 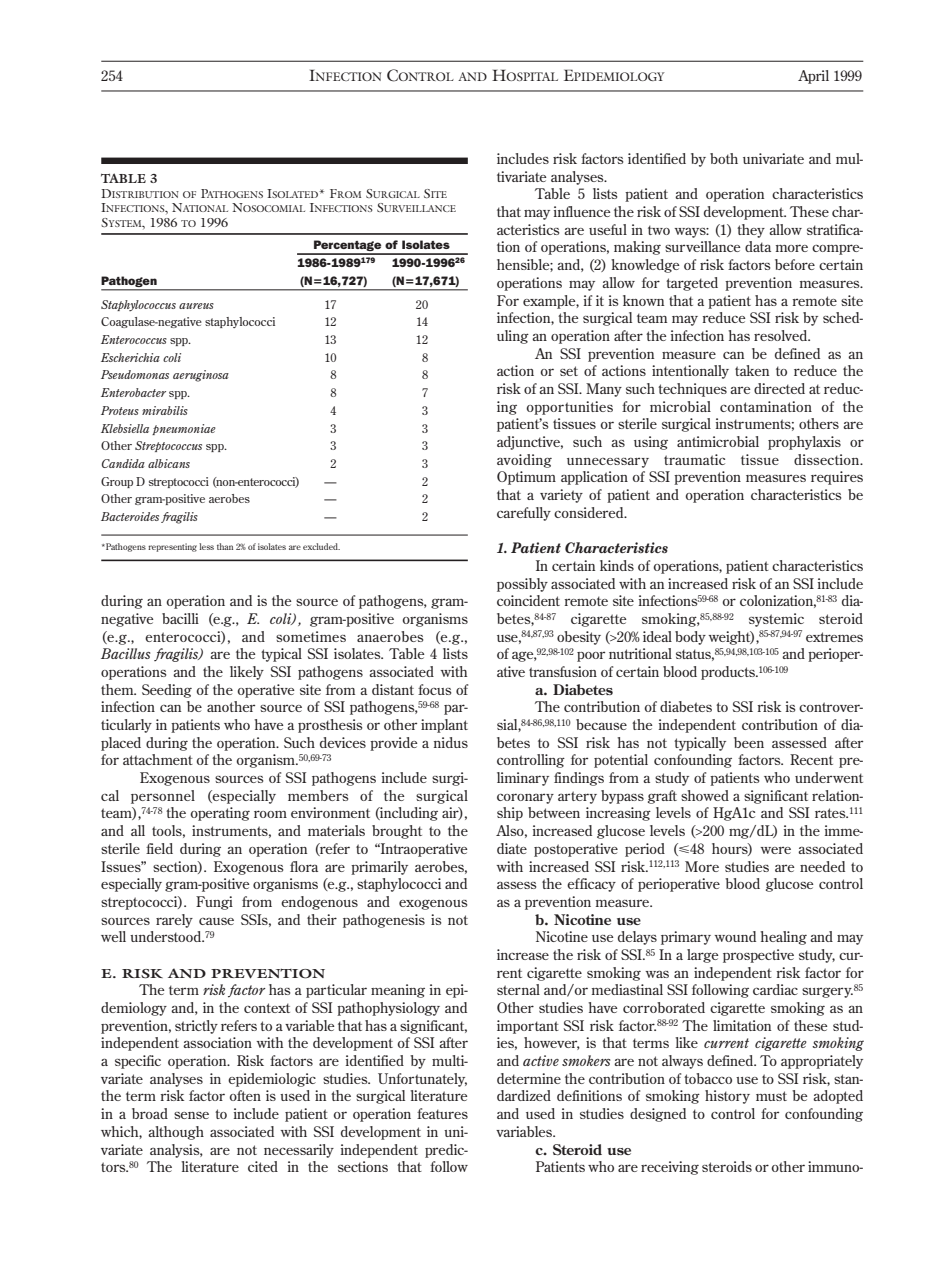 I want to click on primarily, so click(x=379, y=868).
